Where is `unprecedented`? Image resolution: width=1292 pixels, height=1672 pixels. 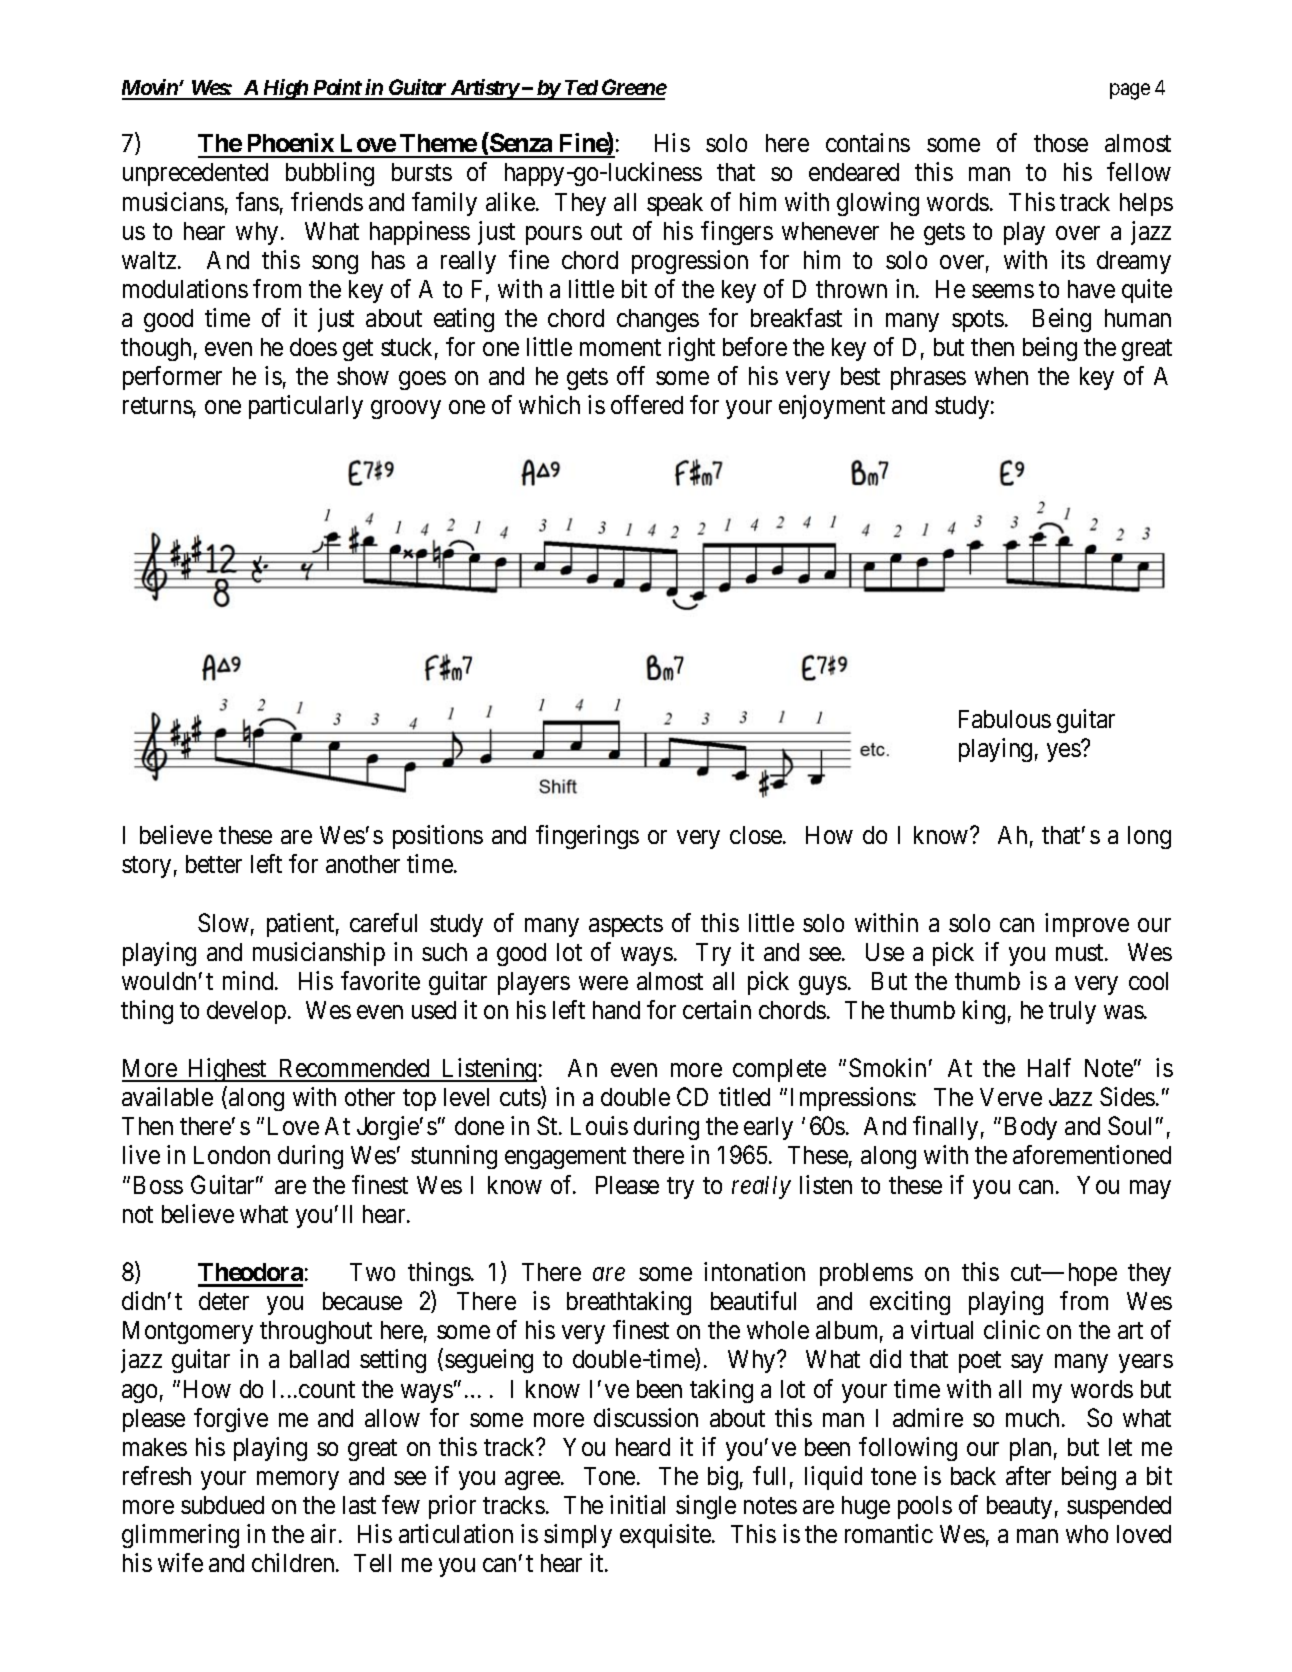 unprecedented is located at coordinates (195, 174).
